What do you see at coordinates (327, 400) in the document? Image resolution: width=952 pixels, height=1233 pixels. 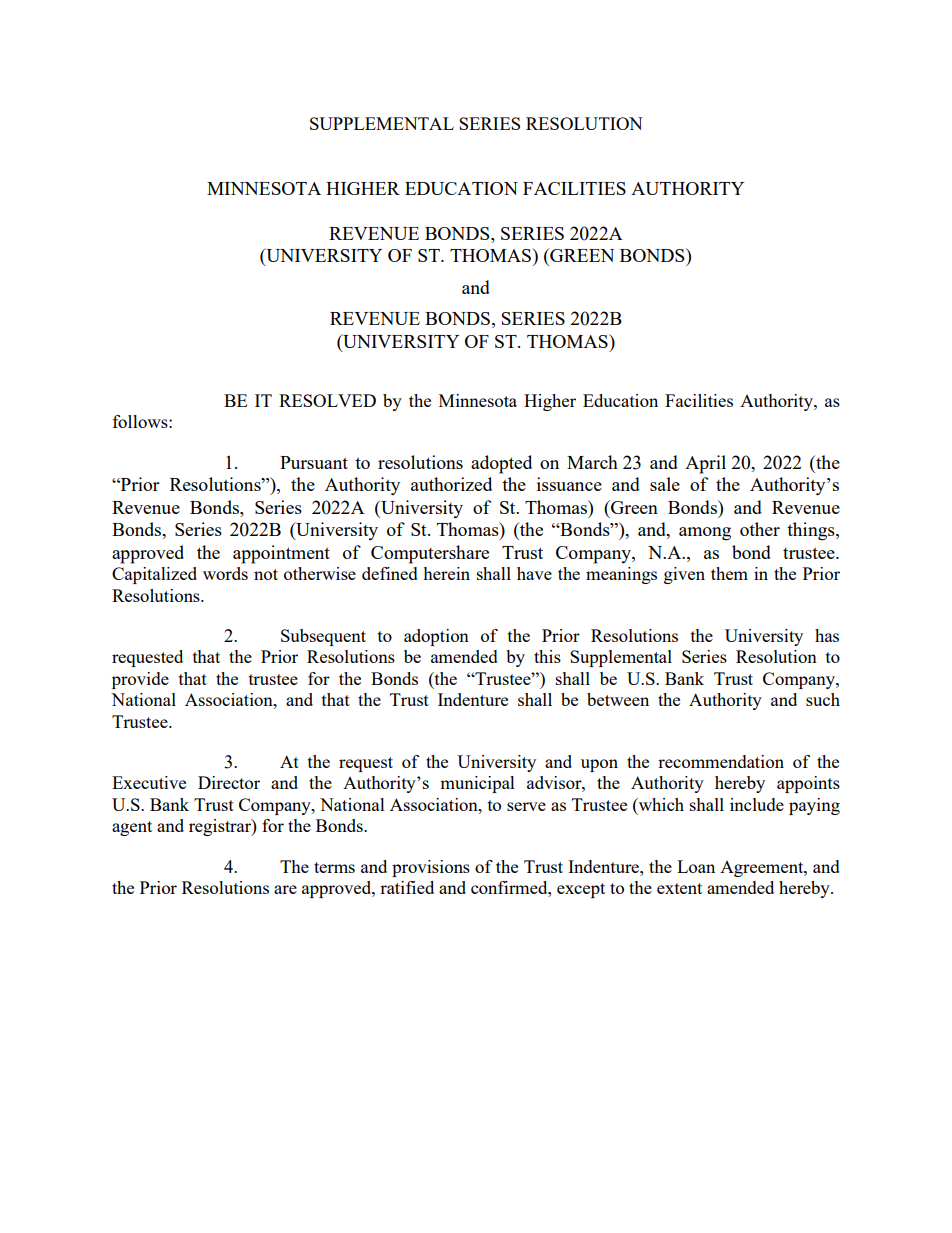 I see `RESOLVED` at bounding box center [327, 400].
